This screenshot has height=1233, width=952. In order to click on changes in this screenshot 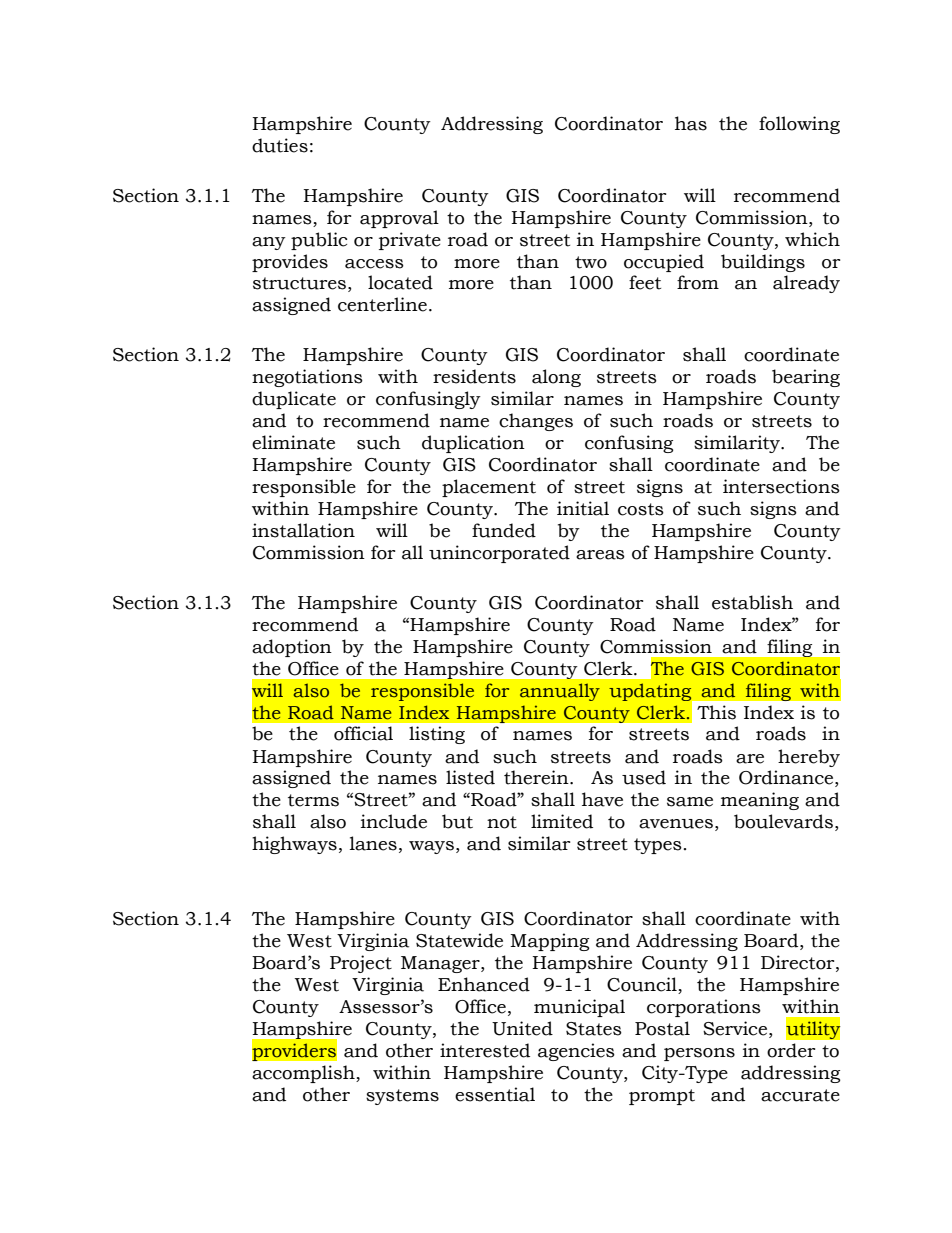, I will do `click(536, 422)`.
